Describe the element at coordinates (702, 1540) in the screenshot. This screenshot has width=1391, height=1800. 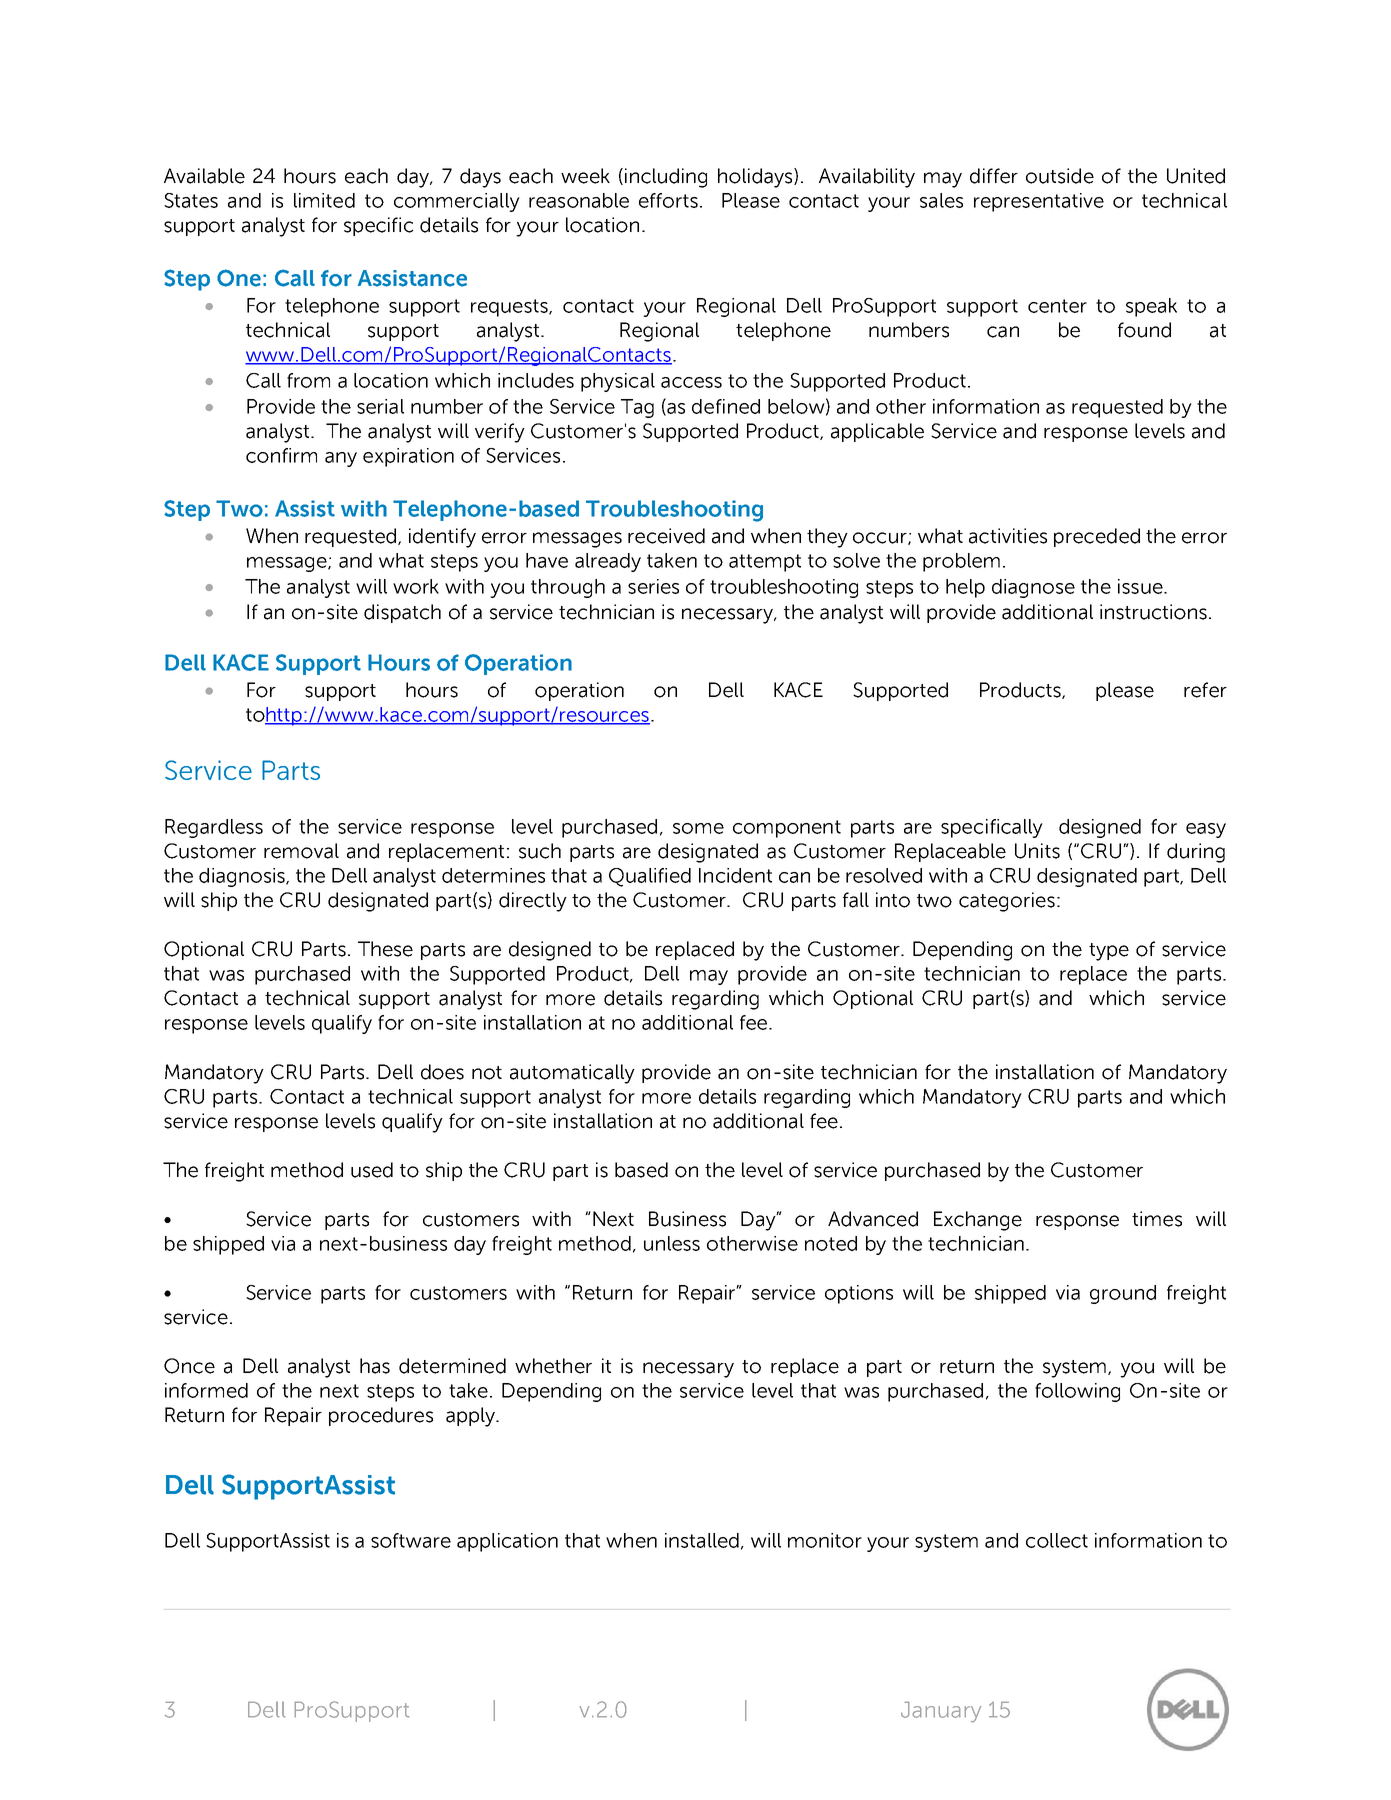
I see `installed` at that location.
